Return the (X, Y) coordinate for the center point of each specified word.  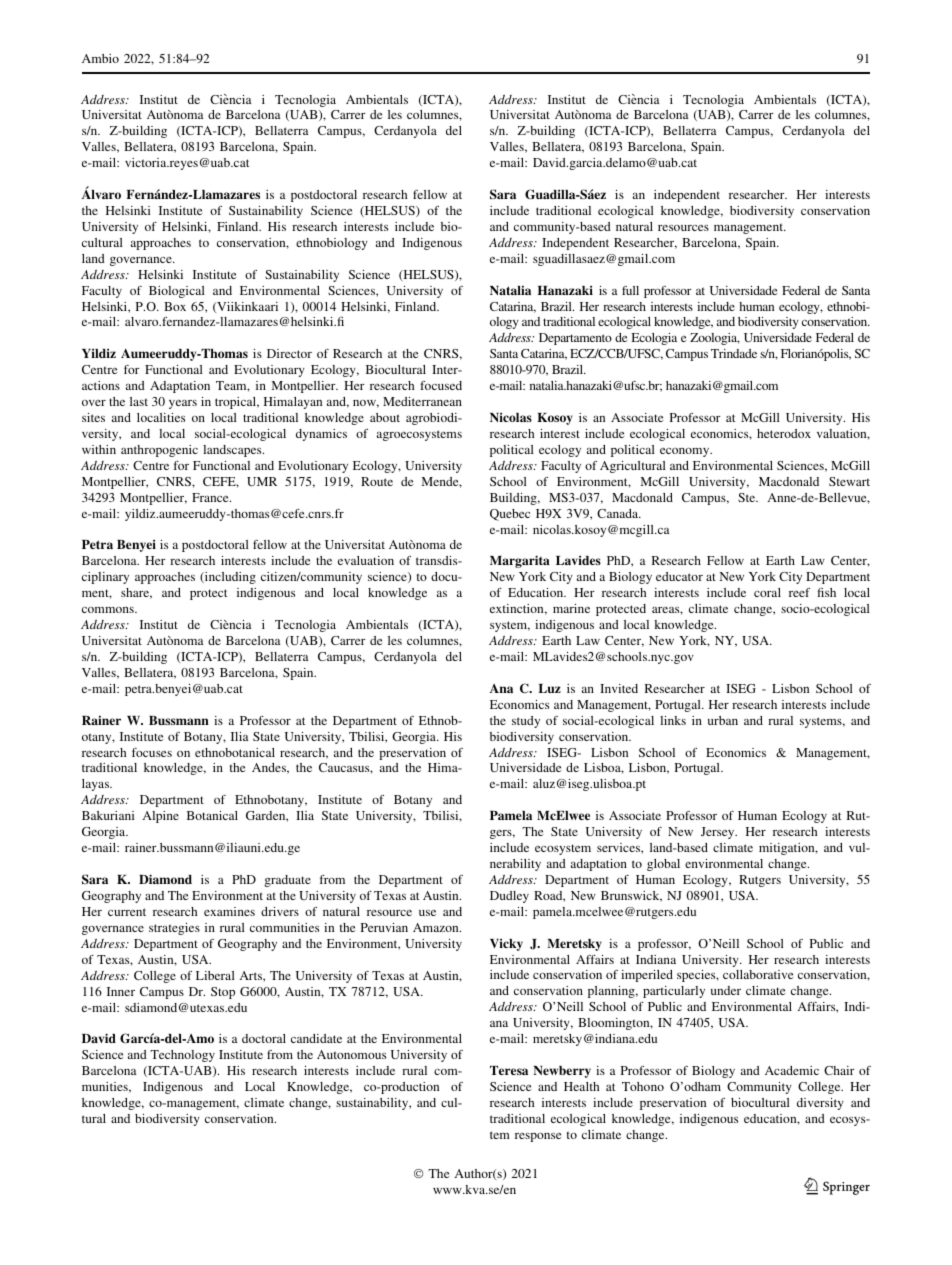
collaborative (758, 974)
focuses (152, 752)
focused (441, 385)
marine (571, 608)
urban (723, 720)
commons (109, 610)
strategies (174, 929)
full (630, 290)
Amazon (437, 927)
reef (799, 592)
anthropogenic (159, 451)
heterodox (784, 433)
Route (377, 481)
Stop (223, 993)
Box (175, 306)
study (526, 722)
